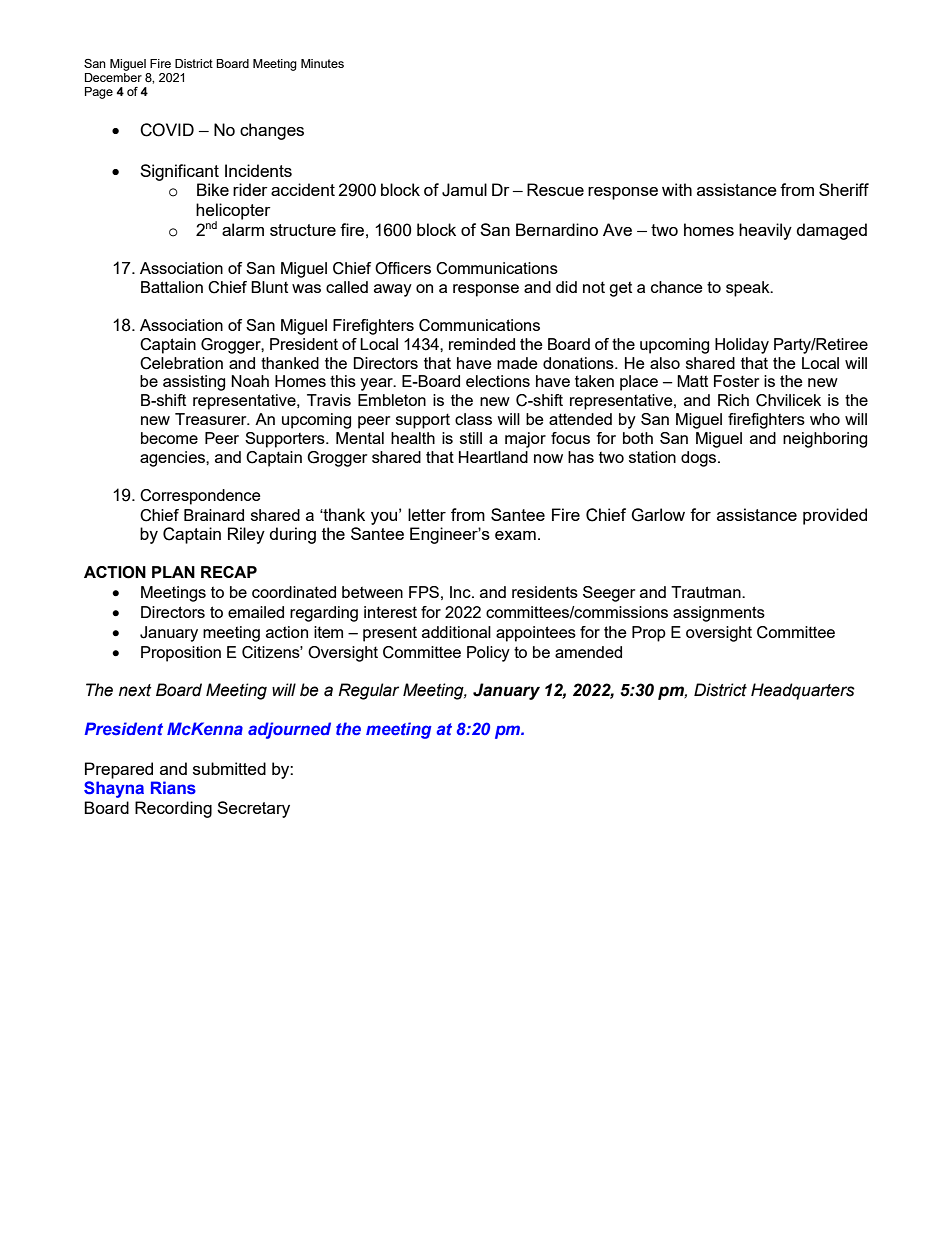 The width and height of the page is (952, 1233). I want to click on Holiday, so click(742, 346).
